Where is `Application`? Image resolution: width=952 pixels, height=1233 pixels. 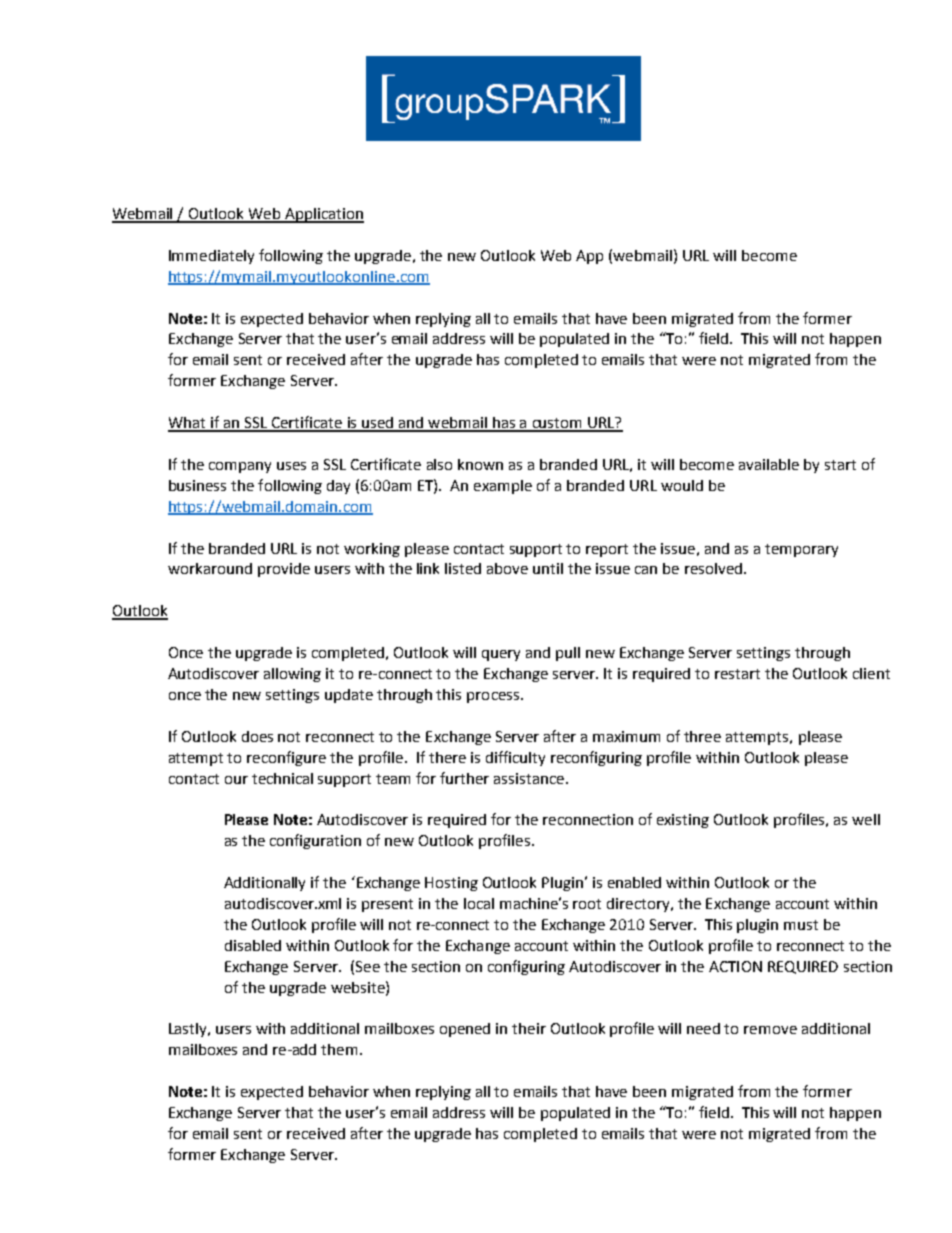 Application is located at coordinates (323, 215).
